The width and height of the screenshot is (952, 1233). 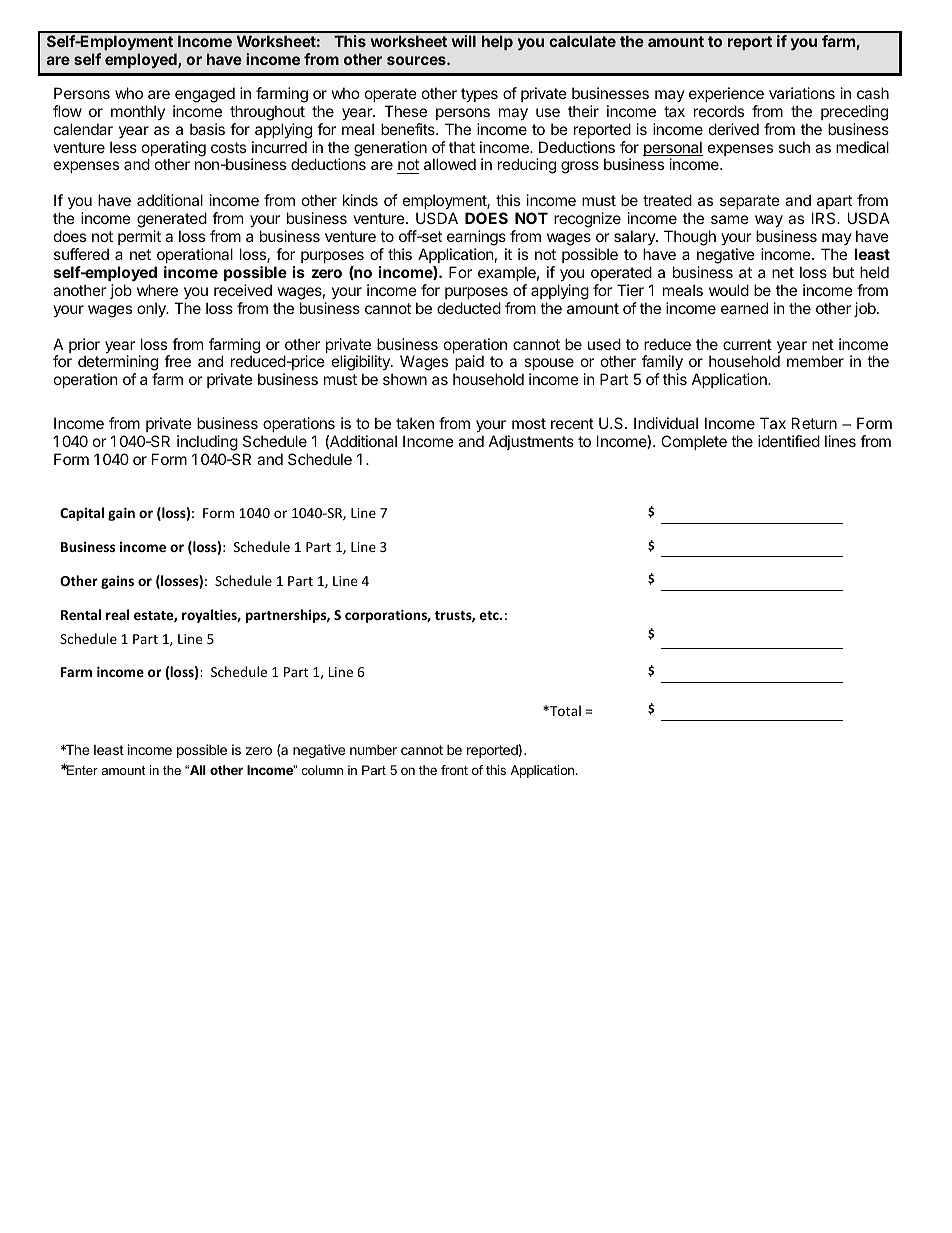 What do you see at coordinates (415, 423) in the screenshot?
I see `taken` at bounding box center [415, 423].
